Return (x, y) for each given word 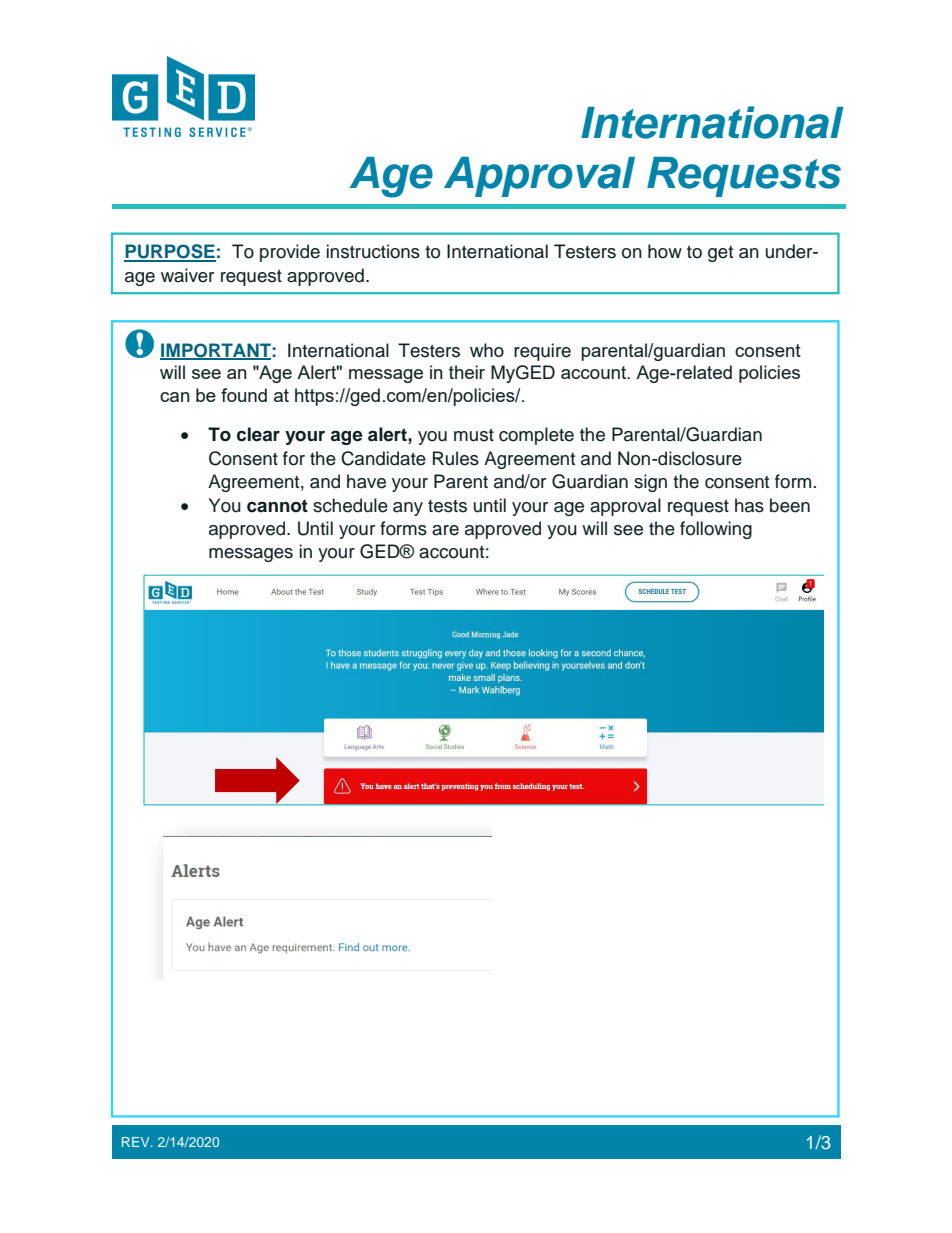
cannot (277, 506)
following (716, 530)
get (720, 254)
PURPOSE (170, 252)
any (408, 509)
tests (447, 506)
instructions (373, 251)
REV (137, 1142)
